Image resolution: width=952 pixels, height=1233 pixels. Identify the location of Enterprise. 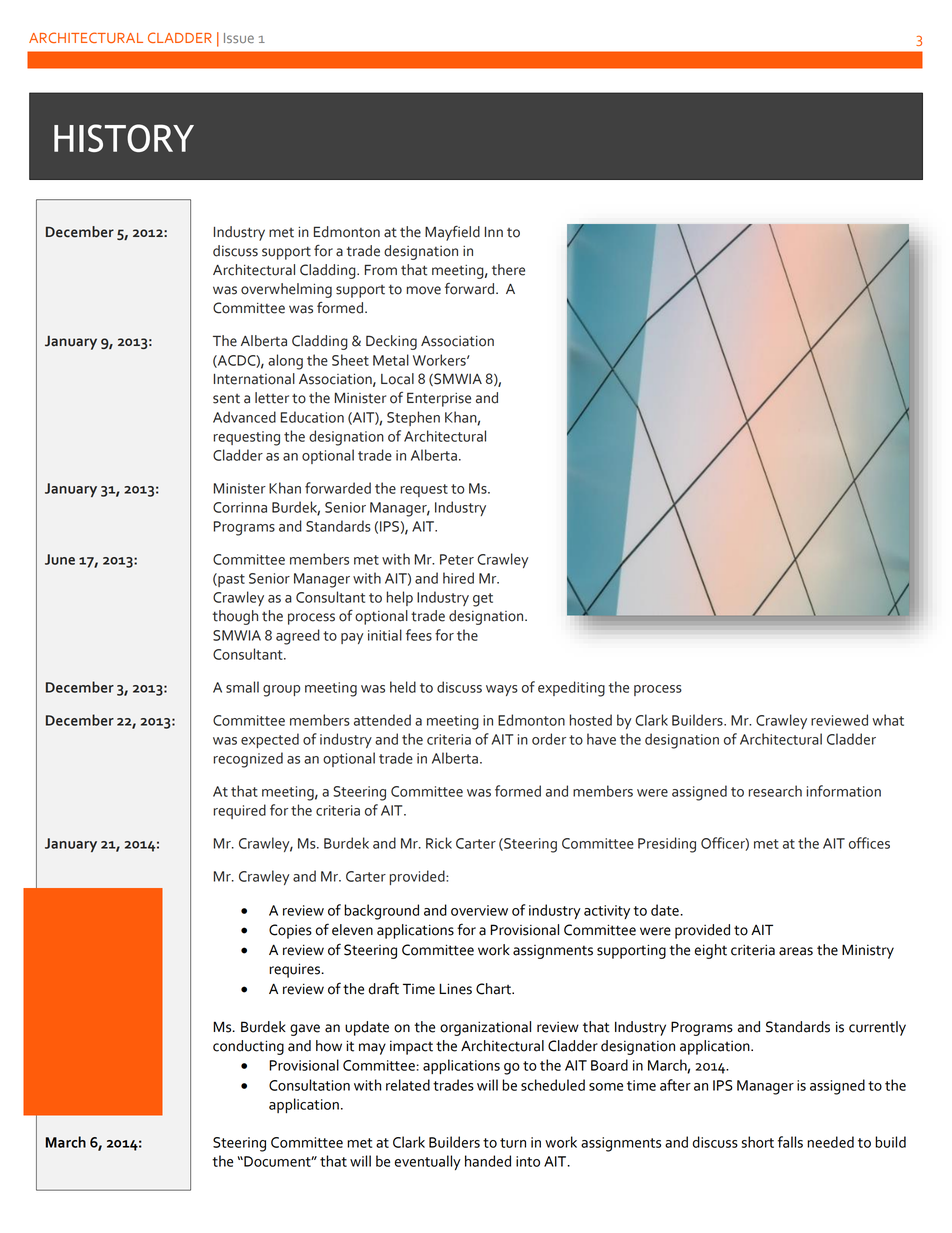
(439, 399).
